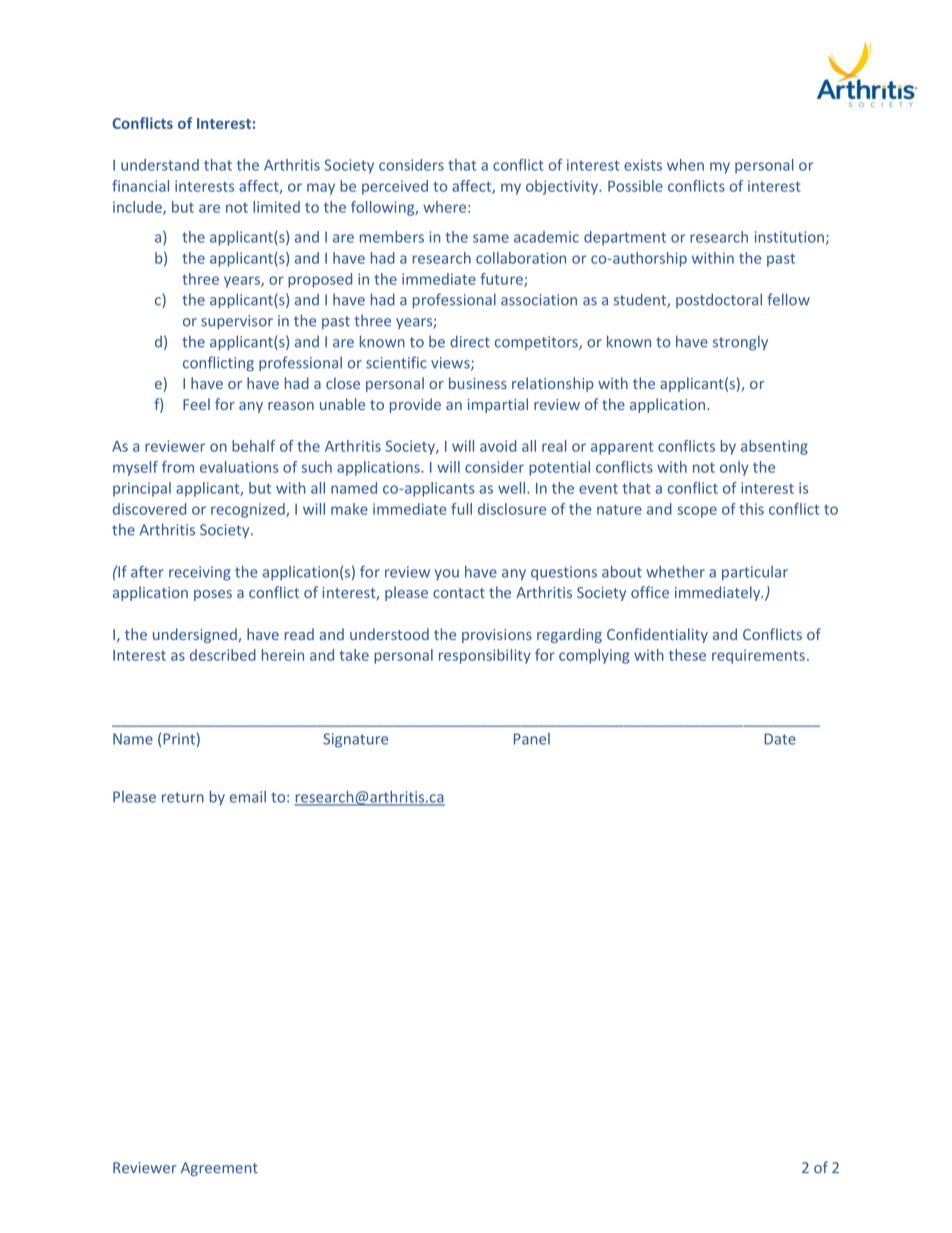 This screenshot has height=1233, width=952. I want to click on scope, so click(697, 512).
